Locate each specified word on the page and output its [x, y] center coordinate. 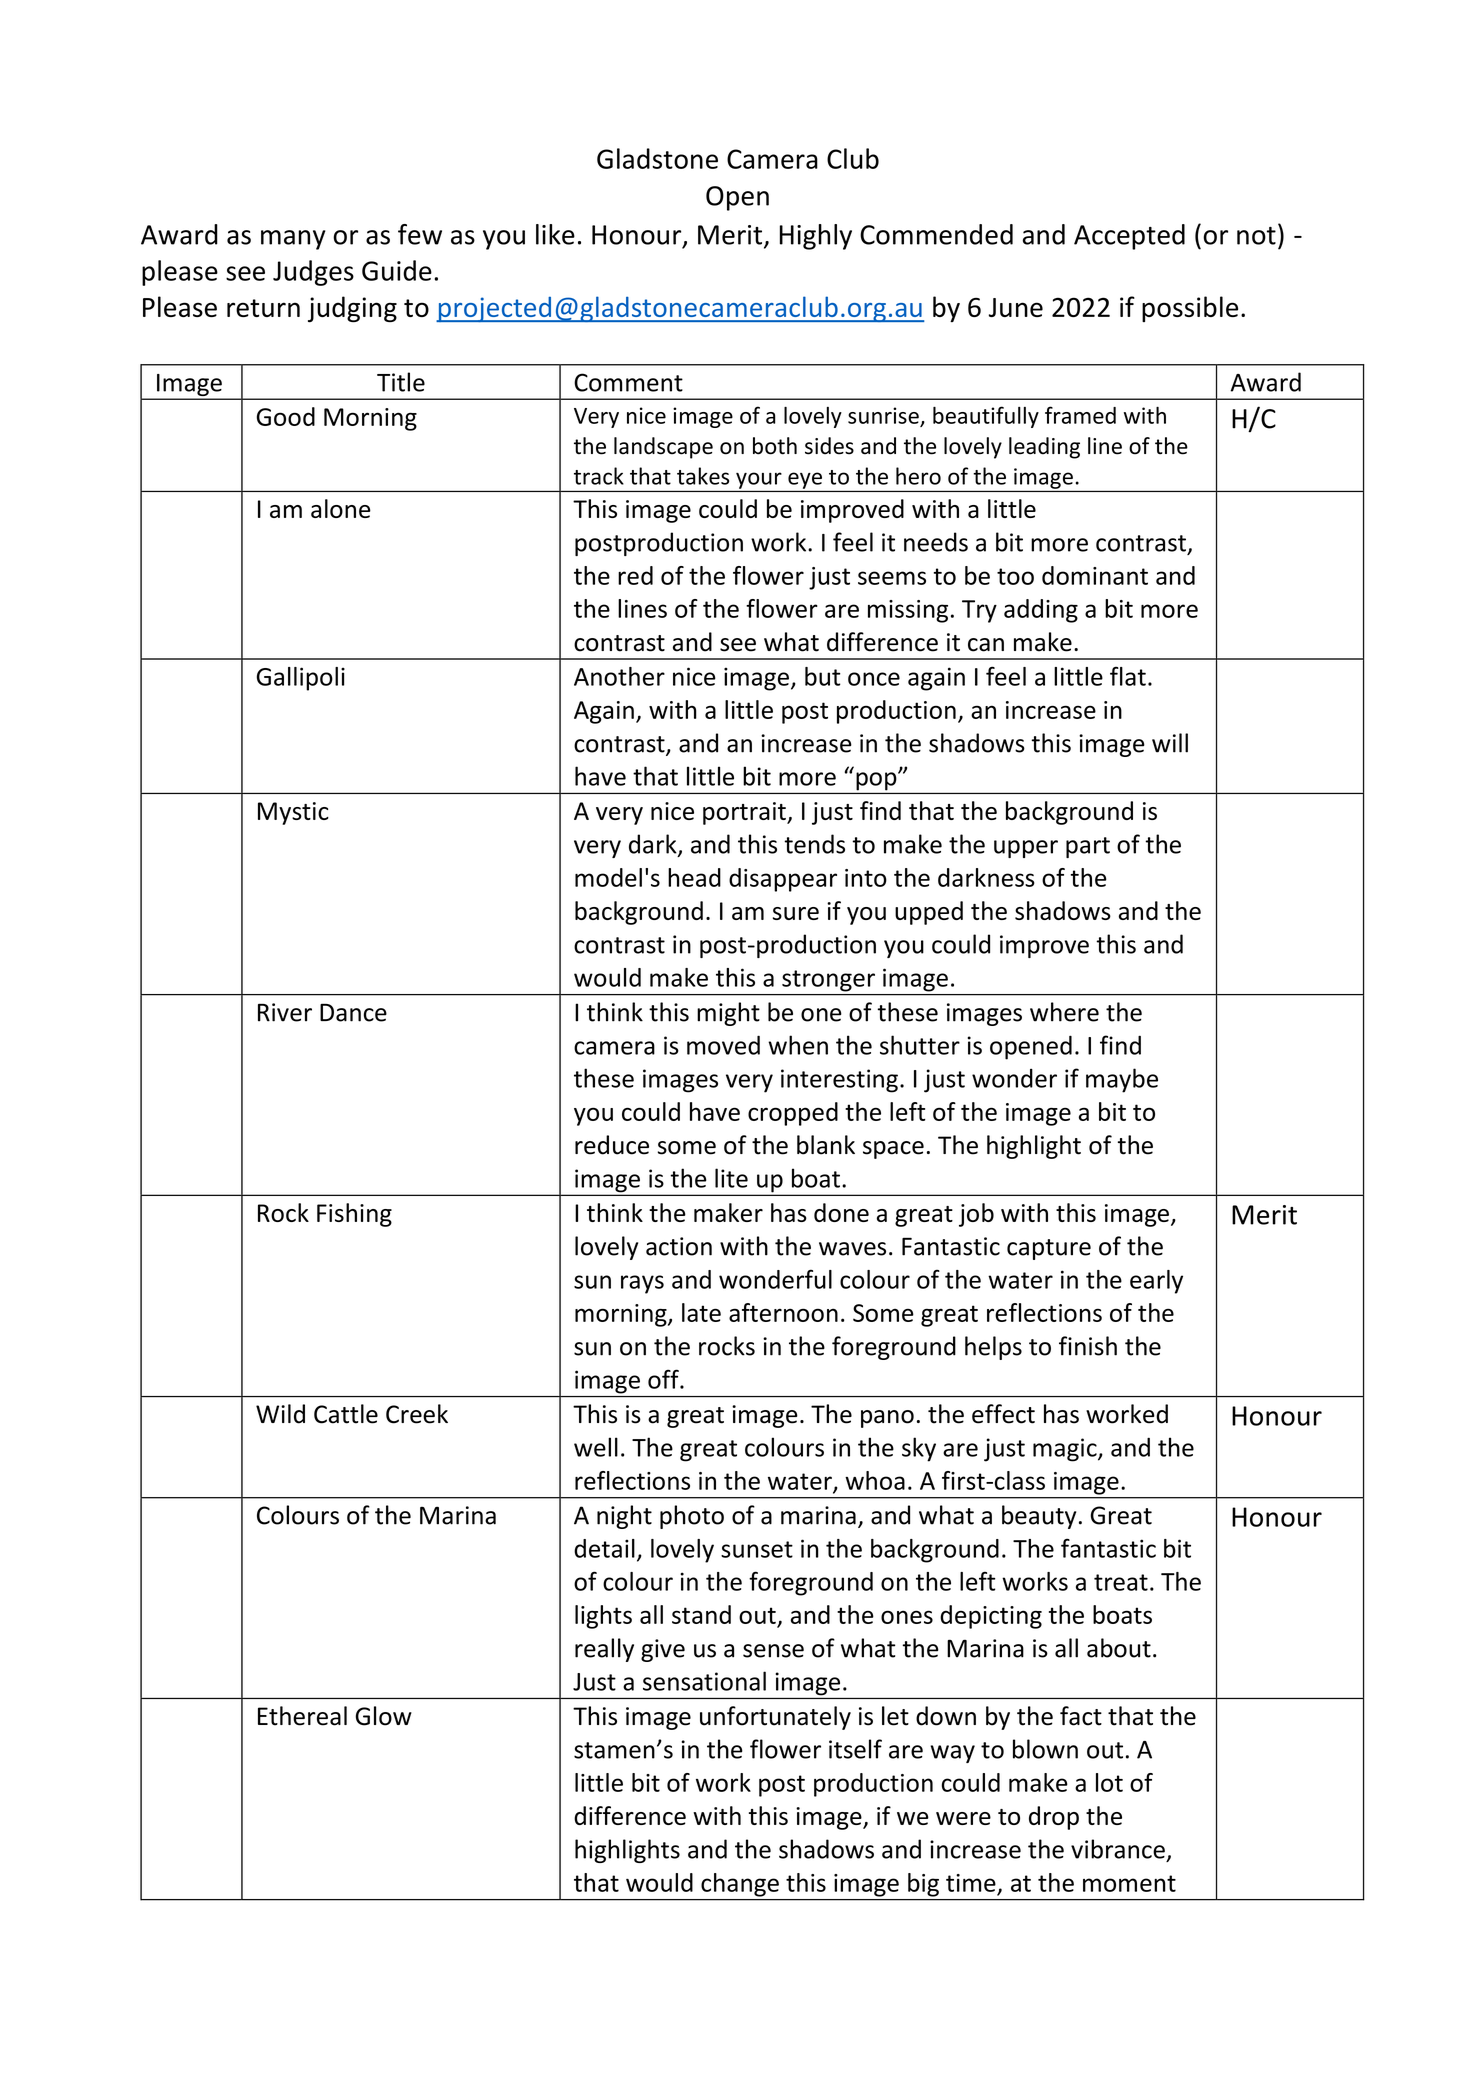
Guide [397, 270]
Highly [816, 237]
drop [1054, 1818]
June [1016, 307]
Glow [384, 1716]
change [740, 1885]
